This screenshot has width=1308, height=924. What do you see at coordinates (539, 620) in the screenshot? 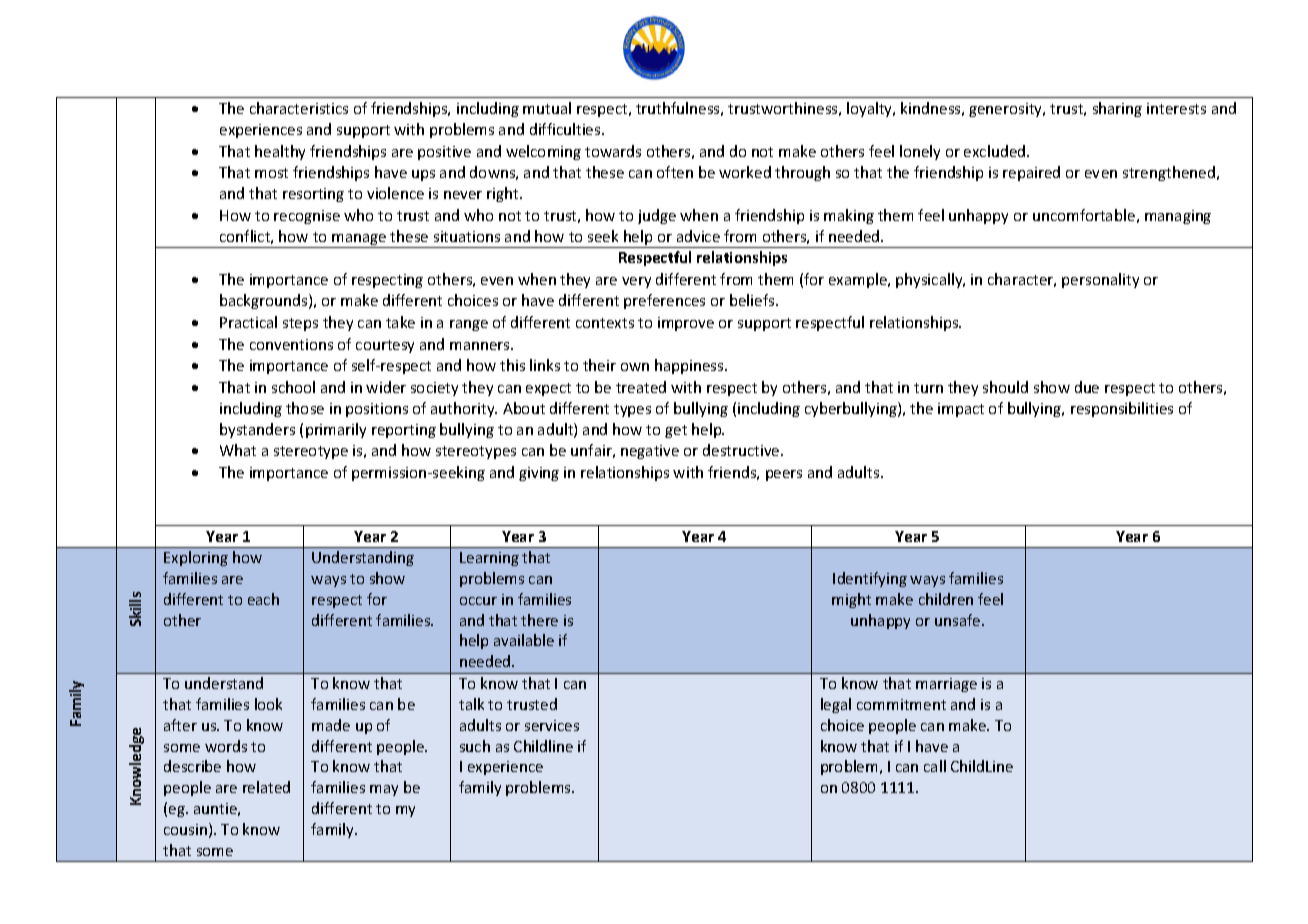
I see `there` at bounding box center [539, 620].
